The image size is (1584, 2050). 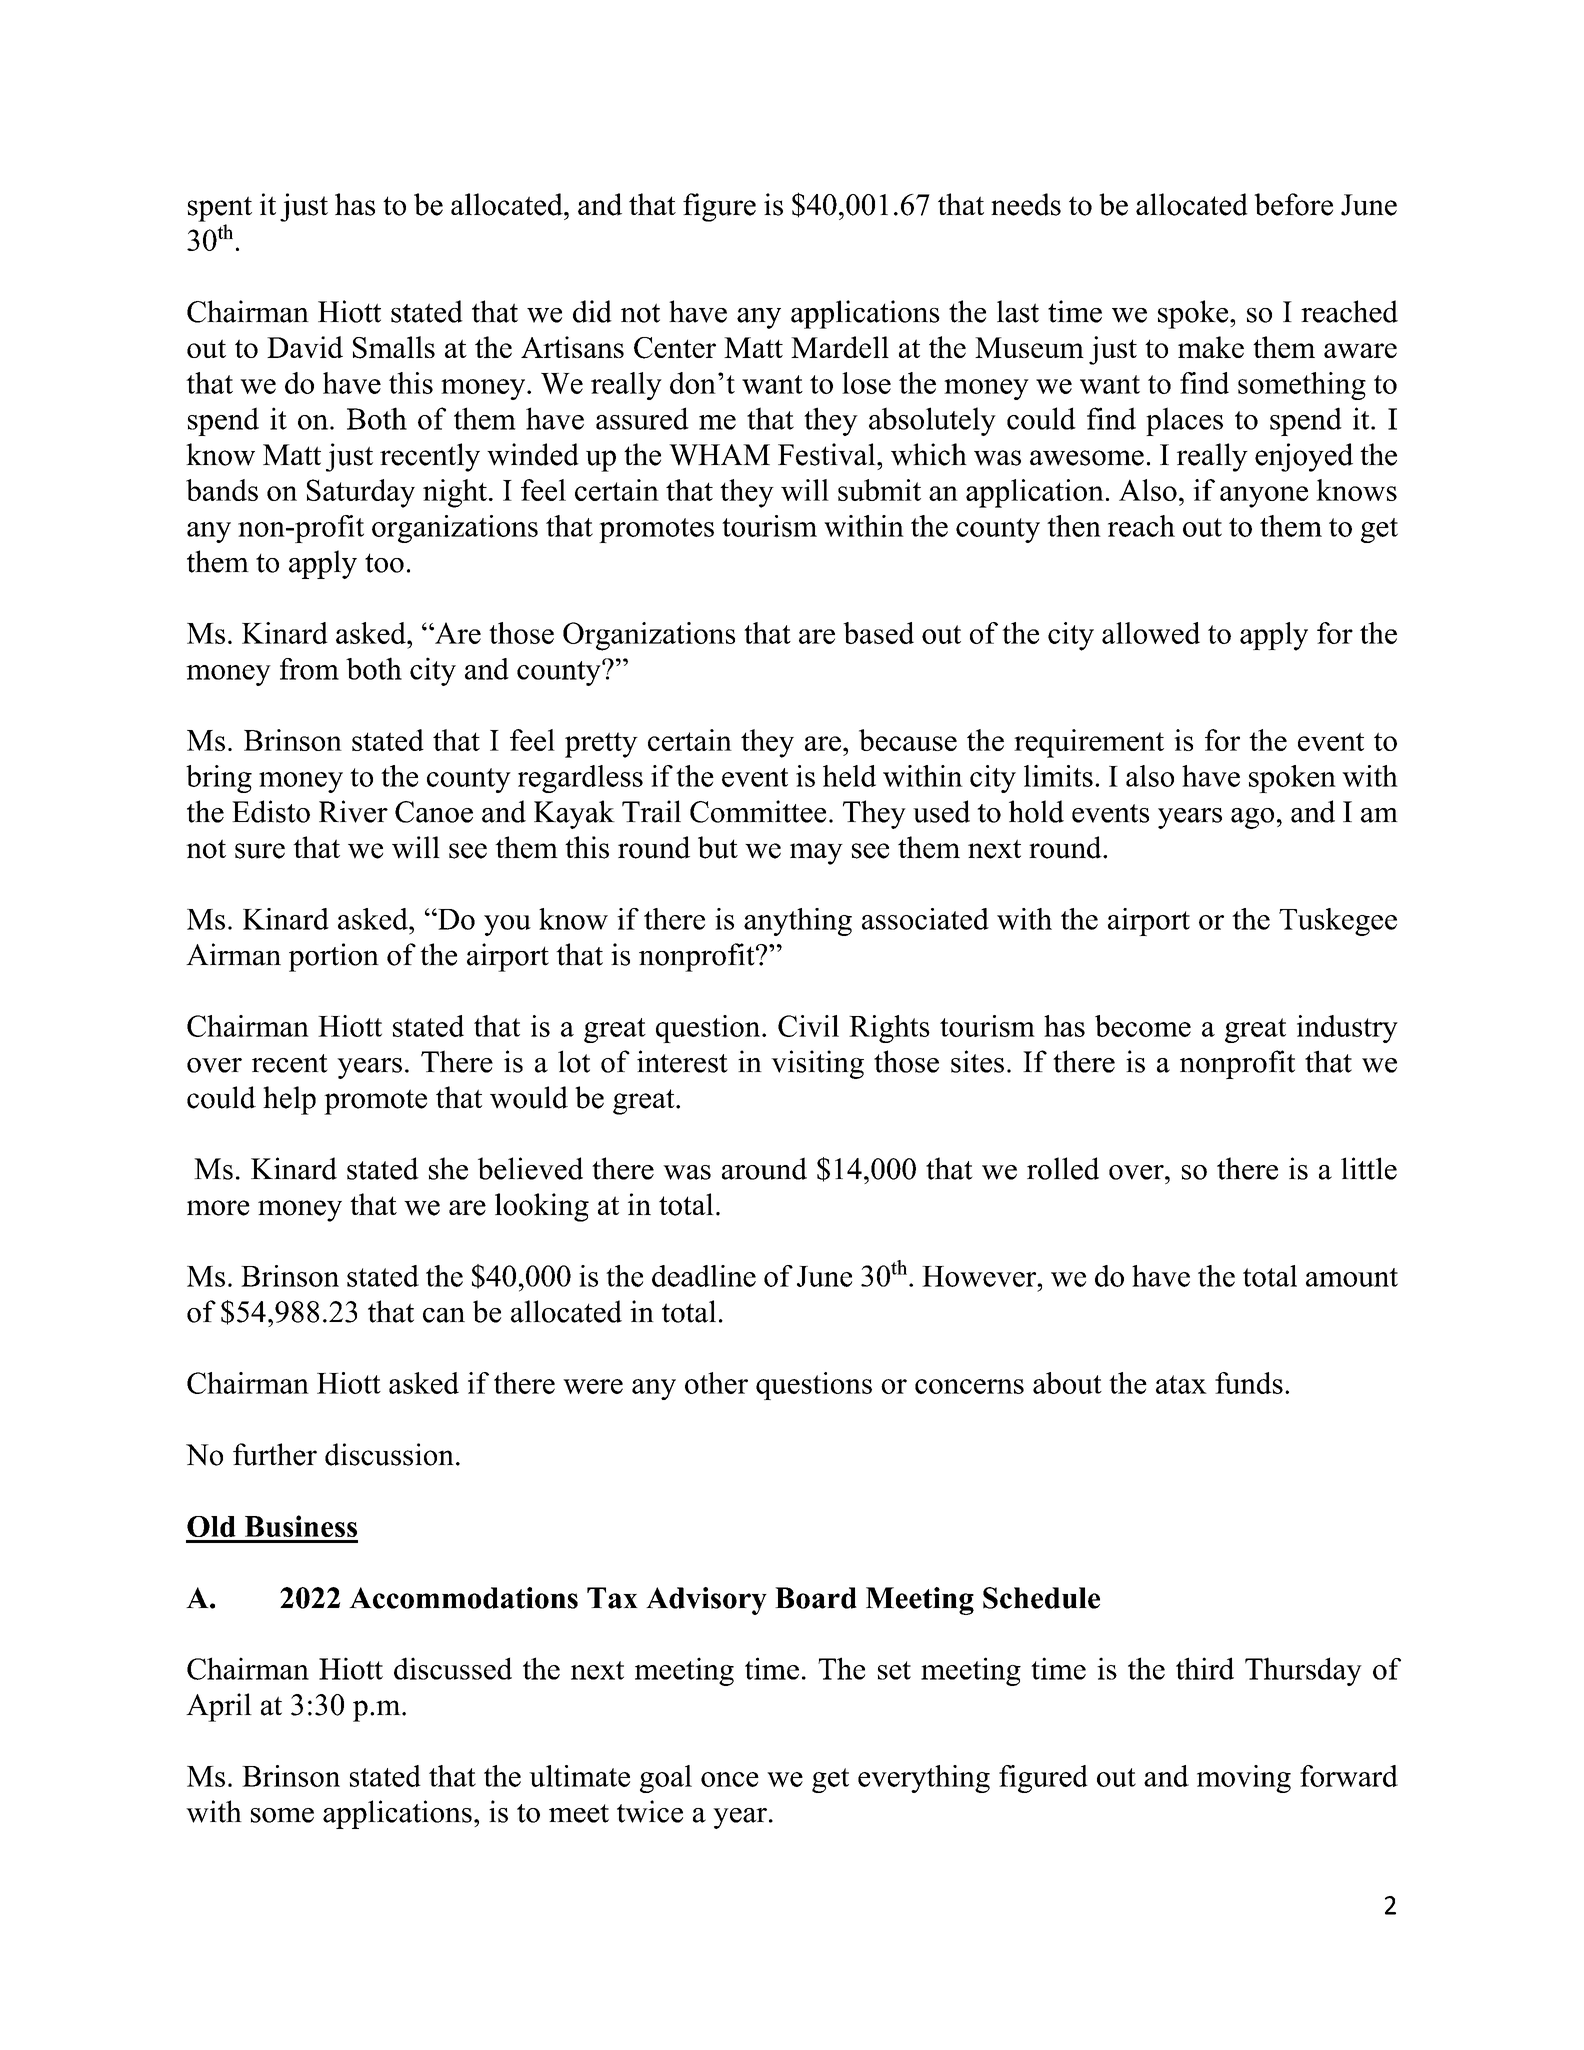 What do you see at coordinates (817, 1064) in the document?
I see `visiting` at bounding box center [817, 1064].
